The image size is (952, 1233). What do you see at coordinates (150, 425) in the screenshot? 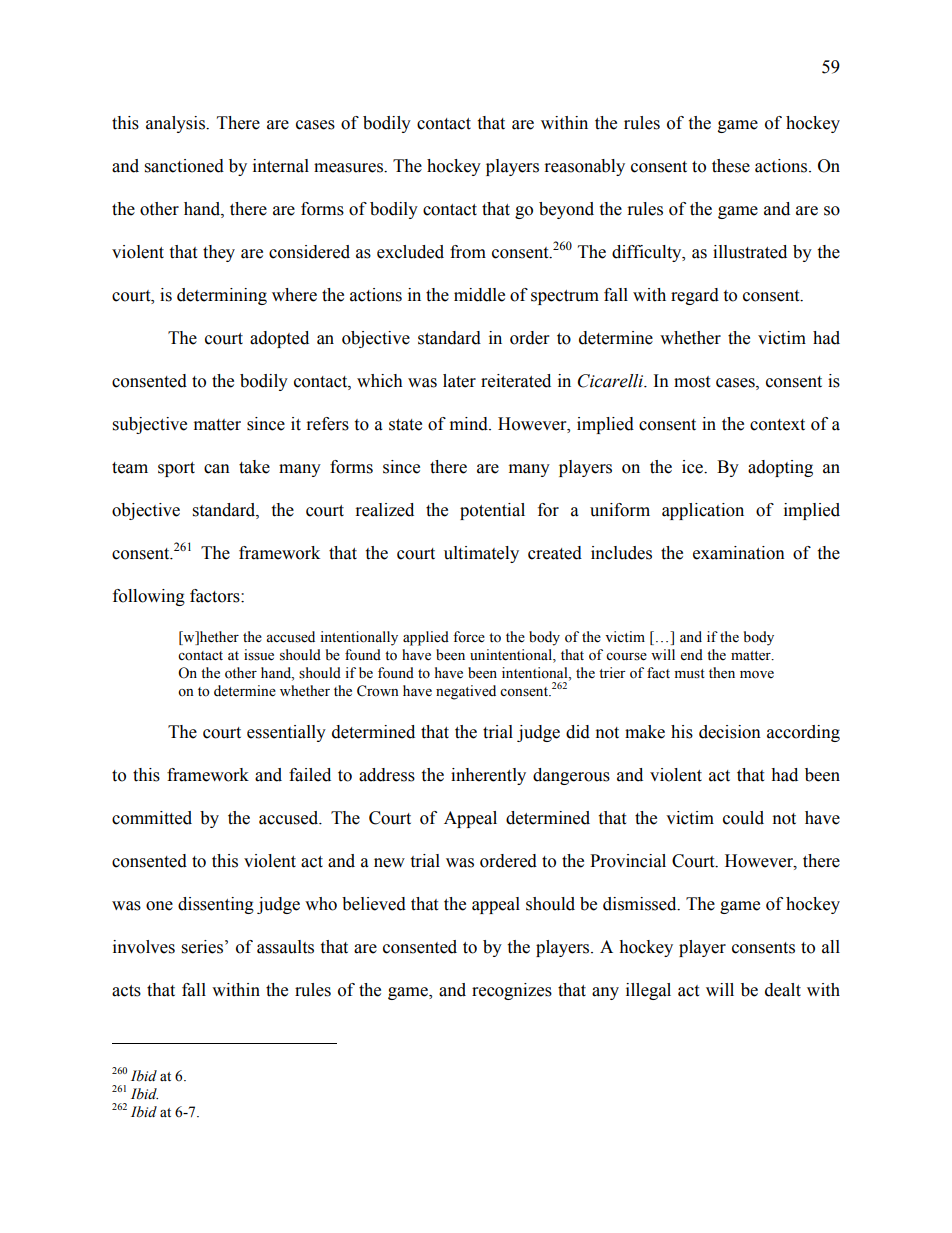
I see `subjective` at bounding box center [150, 425].
